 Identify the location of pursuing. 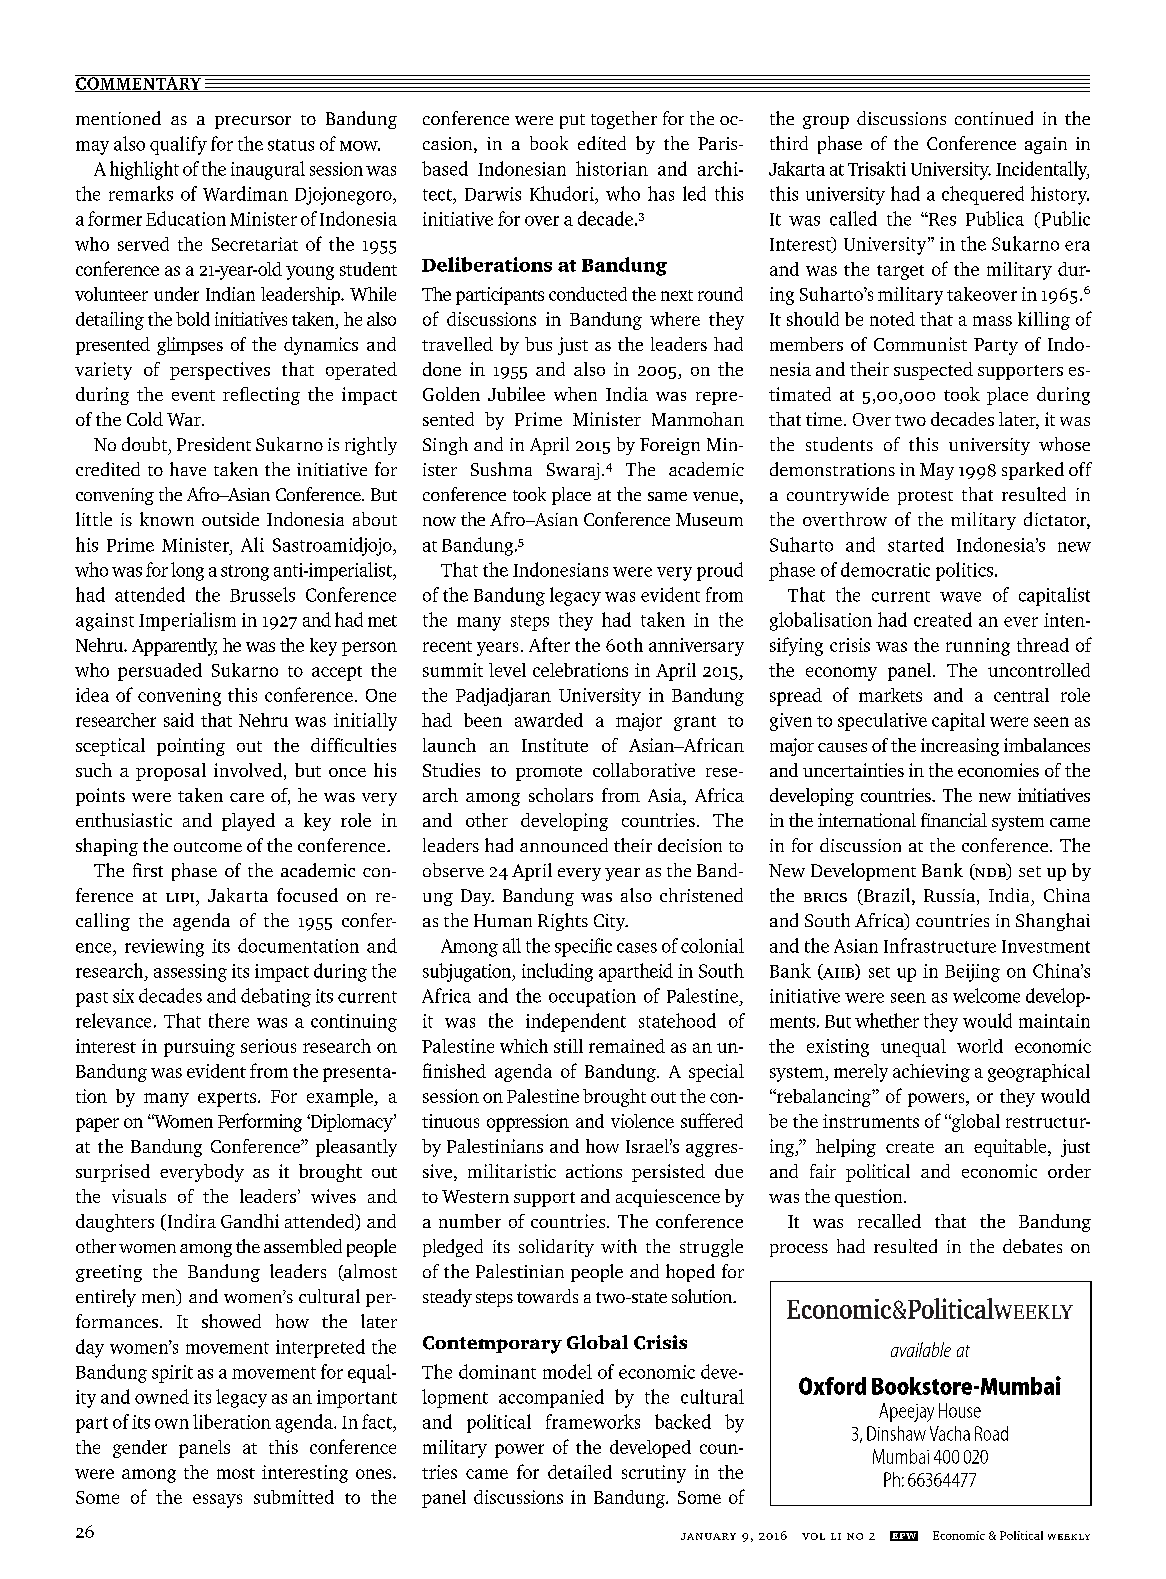
(199, 1048).
